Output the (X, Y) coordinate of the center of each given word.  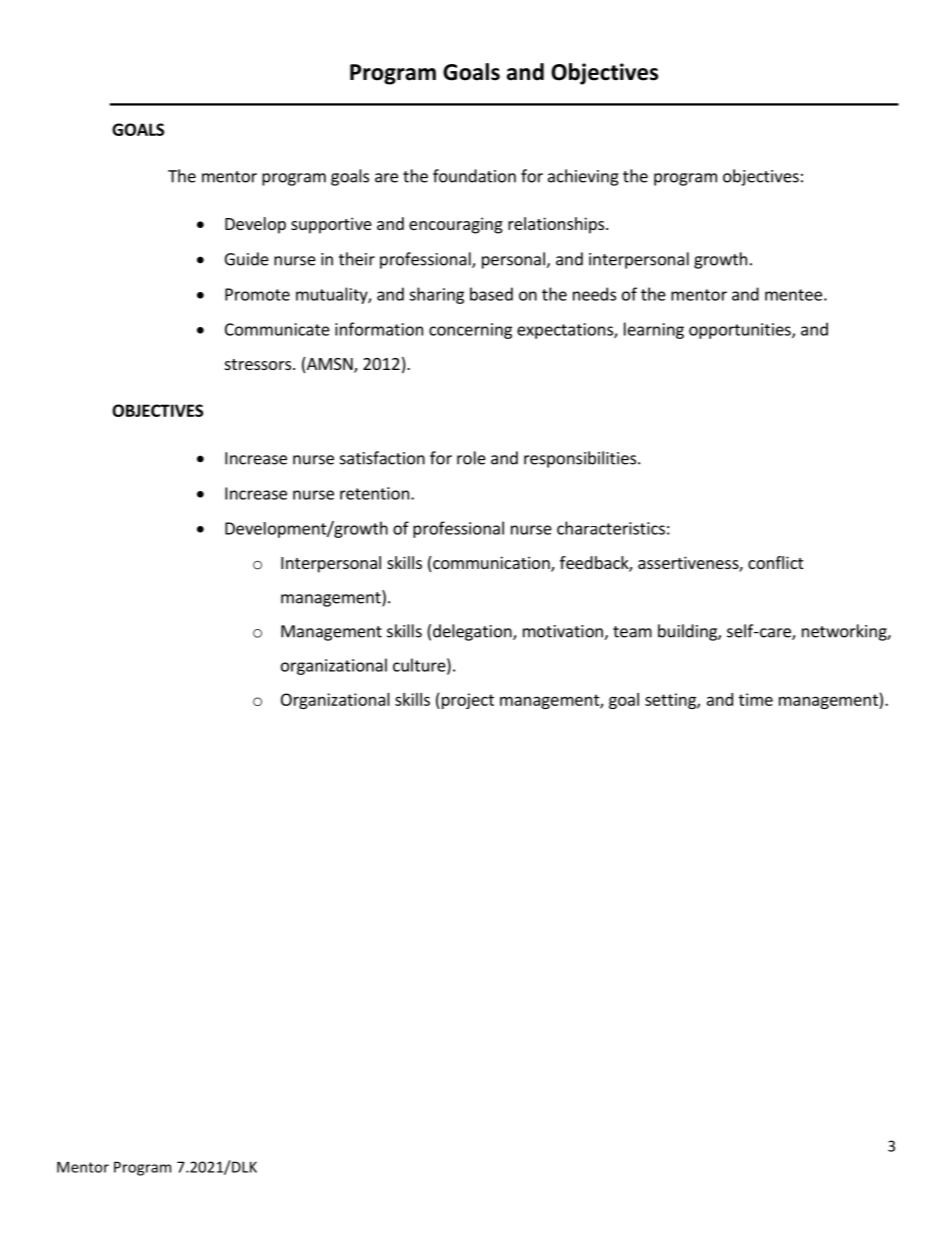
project (466, 701)
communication (491, 564)
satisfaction (382, 458)
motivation (564, 632)
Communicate (277, 329)
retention (374, 493)
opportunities (741, 331)
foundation (474, 176)
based (491, 294)
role (471, 458)
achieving (583, 177)
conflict (775, 562)
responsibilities (581, 459)
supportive (331, 225)
